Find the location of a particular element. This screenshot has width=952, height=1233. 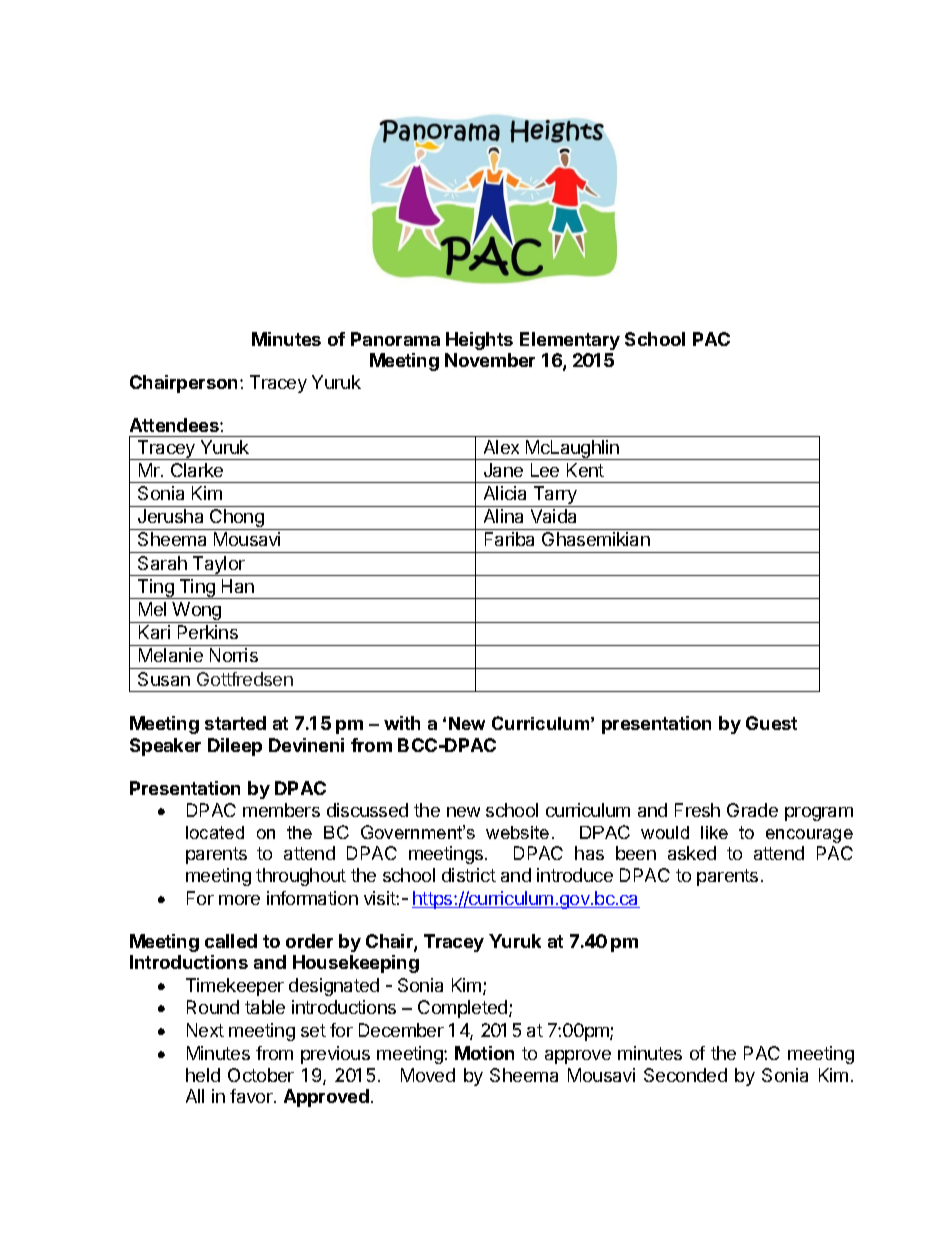

Panorama is located at coordinates (395, 339).
